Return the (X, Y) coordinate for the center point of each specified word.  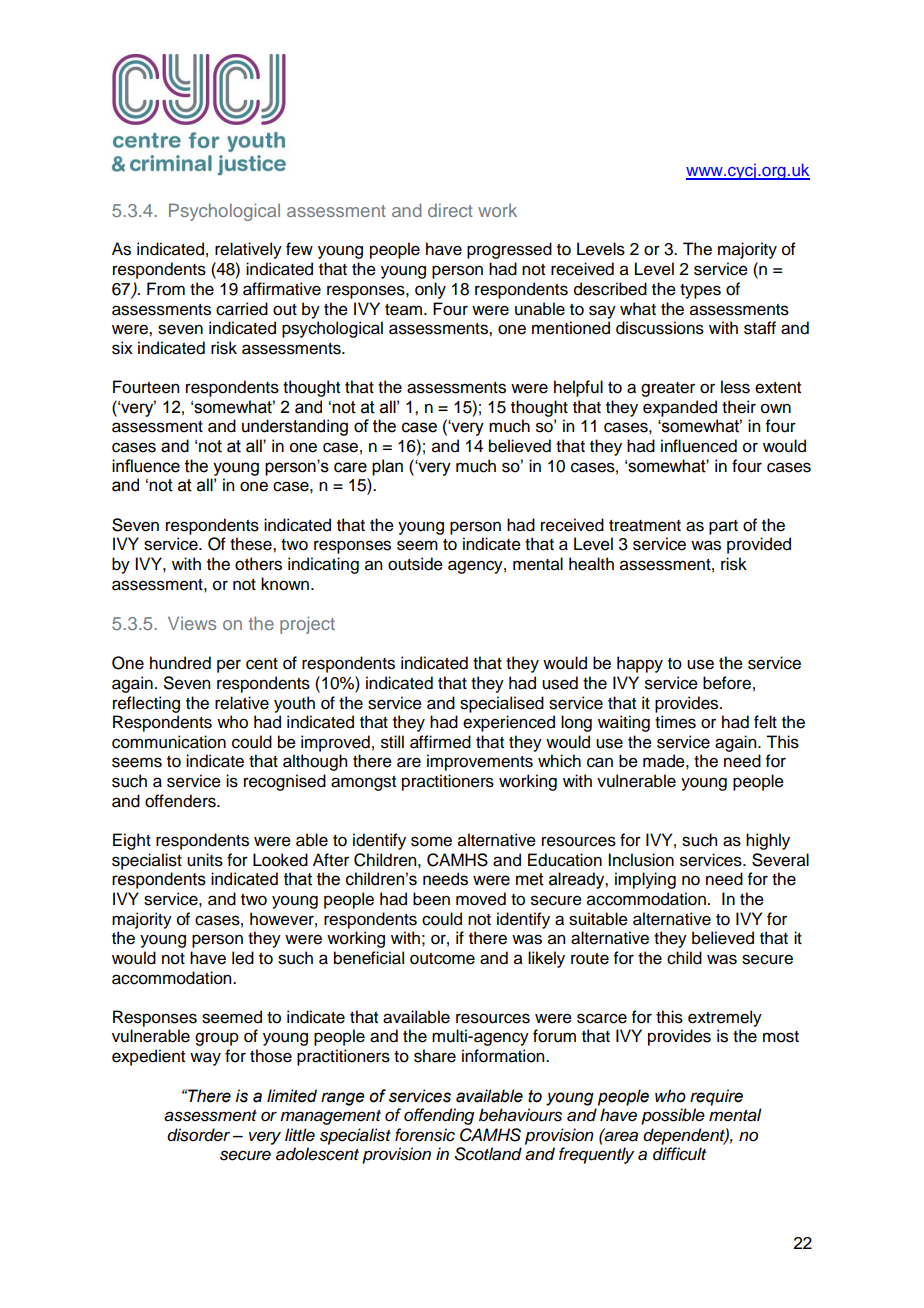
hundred (180, 663)
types (700, 291)
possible (673, 1116)
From (166, 289)
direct (450, 210)
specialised (502, 704)
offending (439, 1116)
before (727, 683)
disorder (198, 1135)
